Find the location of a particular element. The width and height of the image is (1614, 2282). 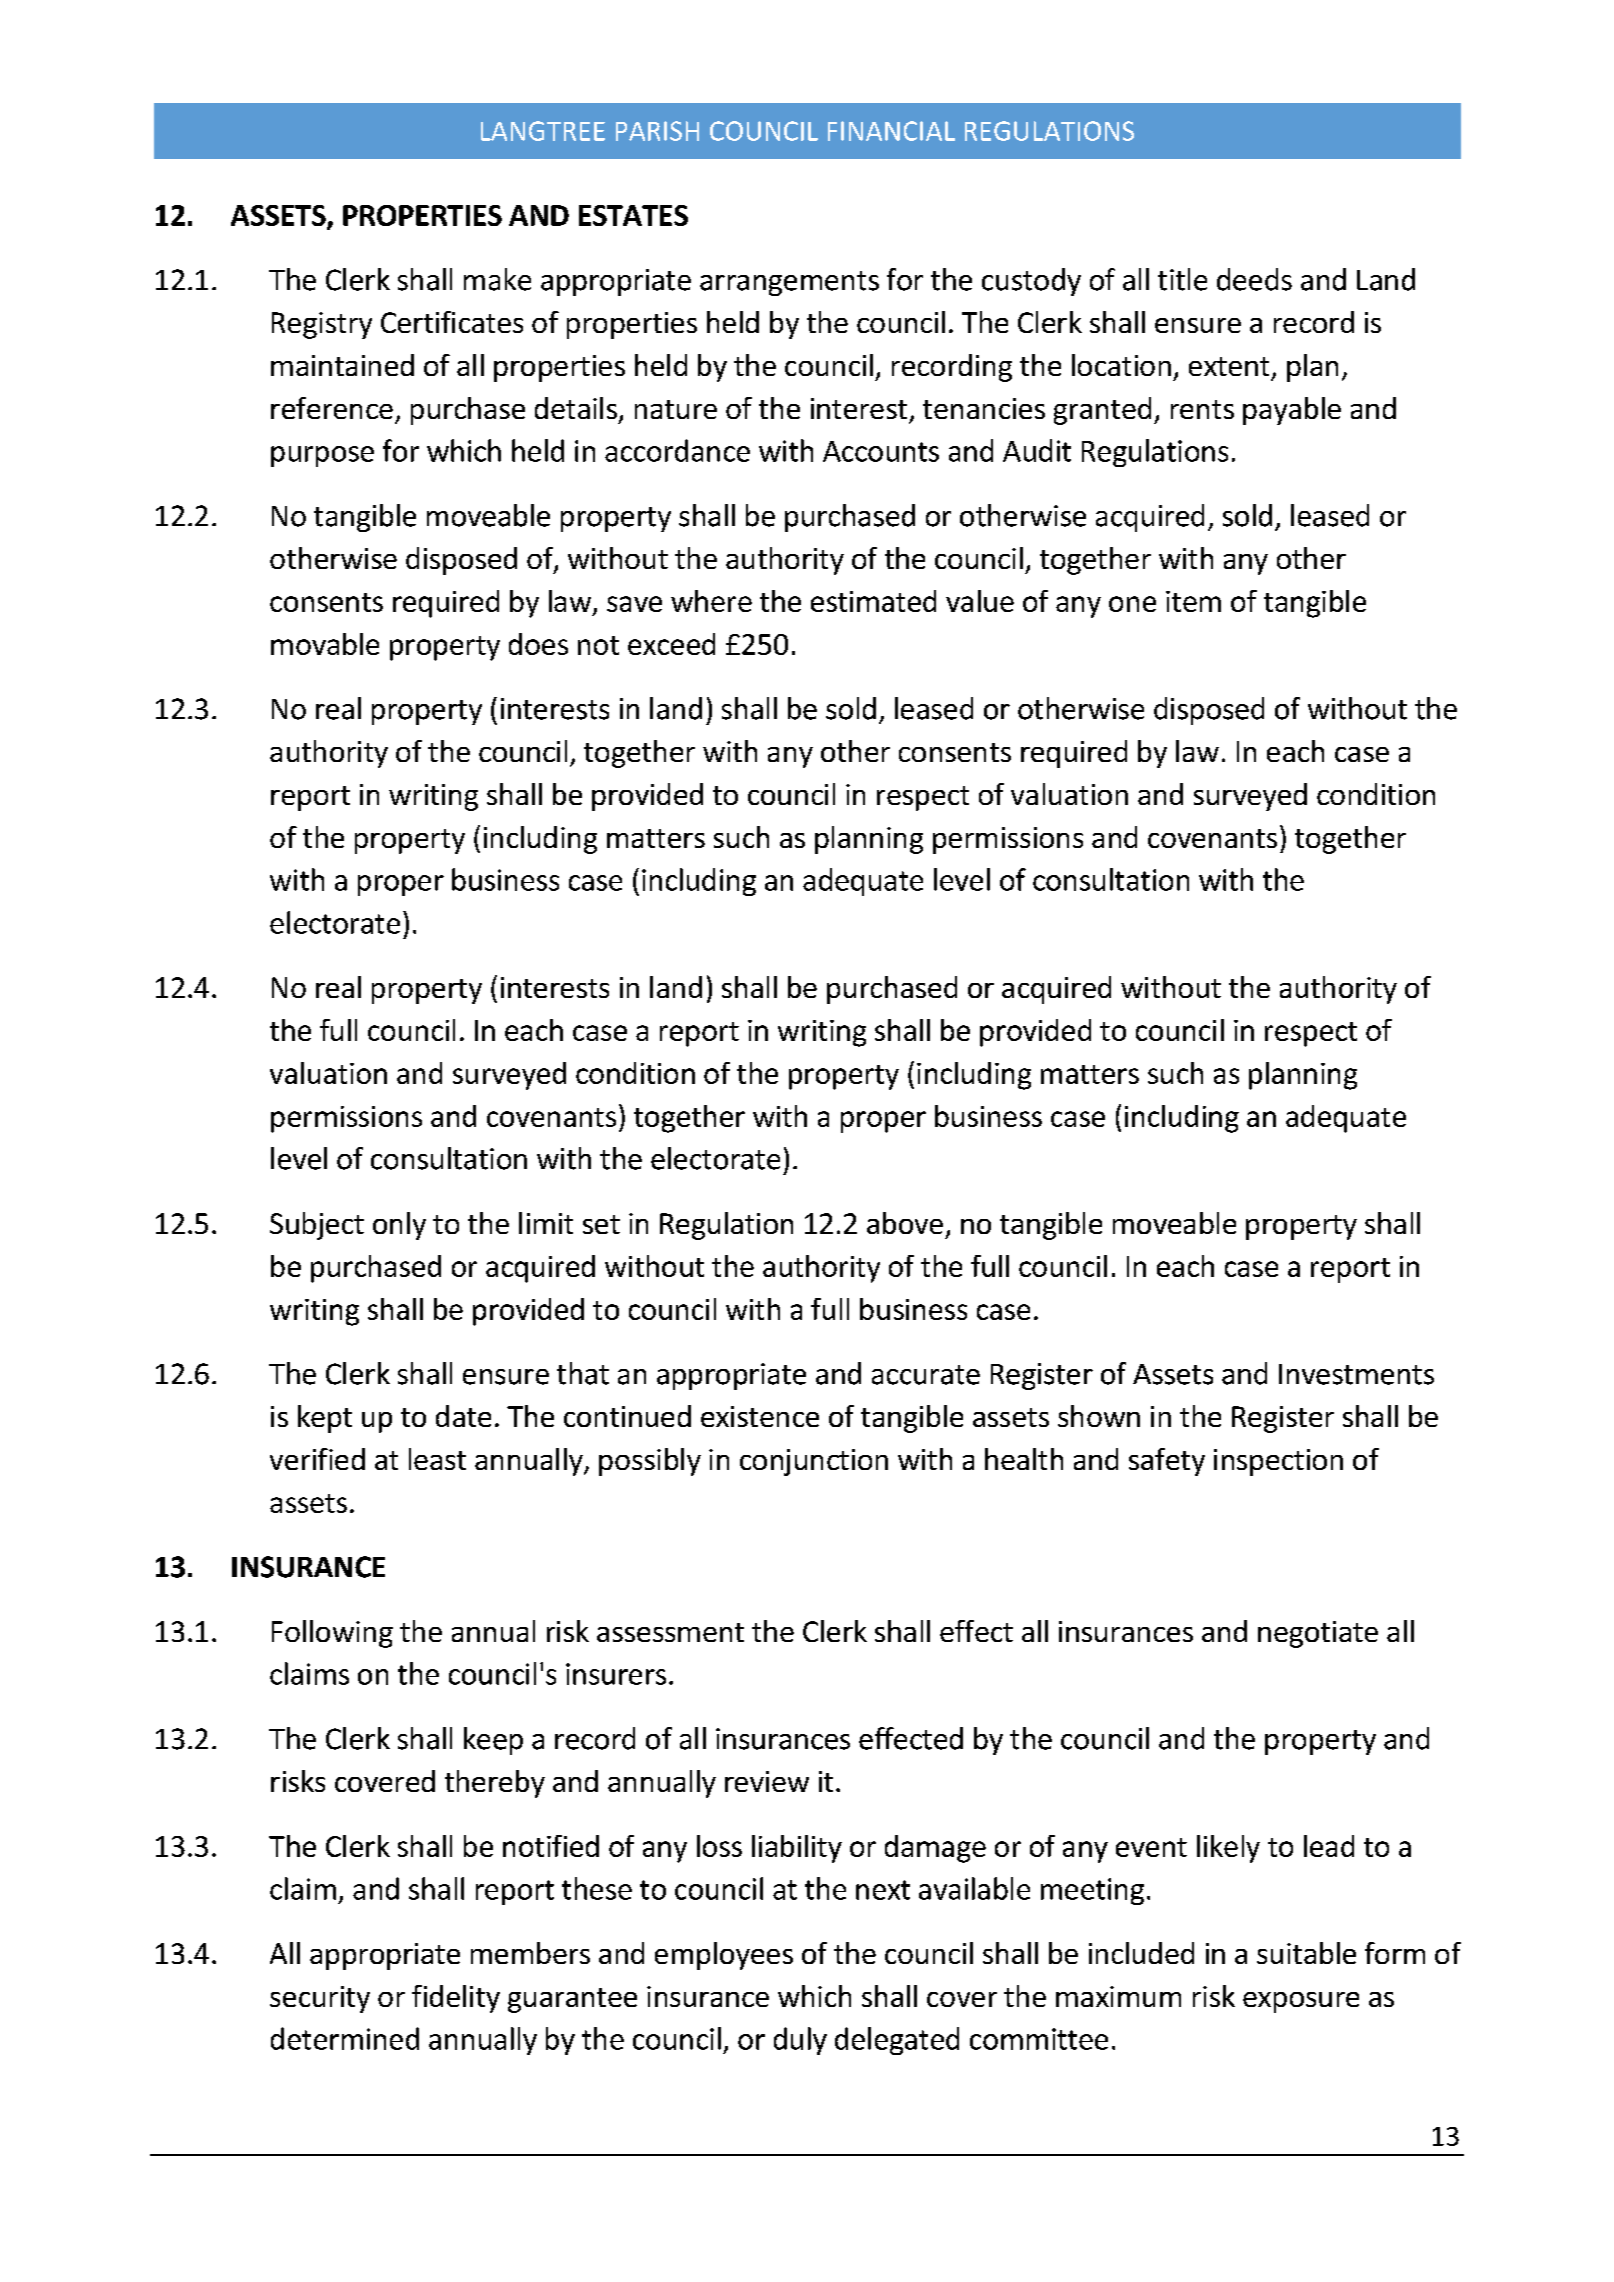

estimated is located at coordinates (873, 601).
